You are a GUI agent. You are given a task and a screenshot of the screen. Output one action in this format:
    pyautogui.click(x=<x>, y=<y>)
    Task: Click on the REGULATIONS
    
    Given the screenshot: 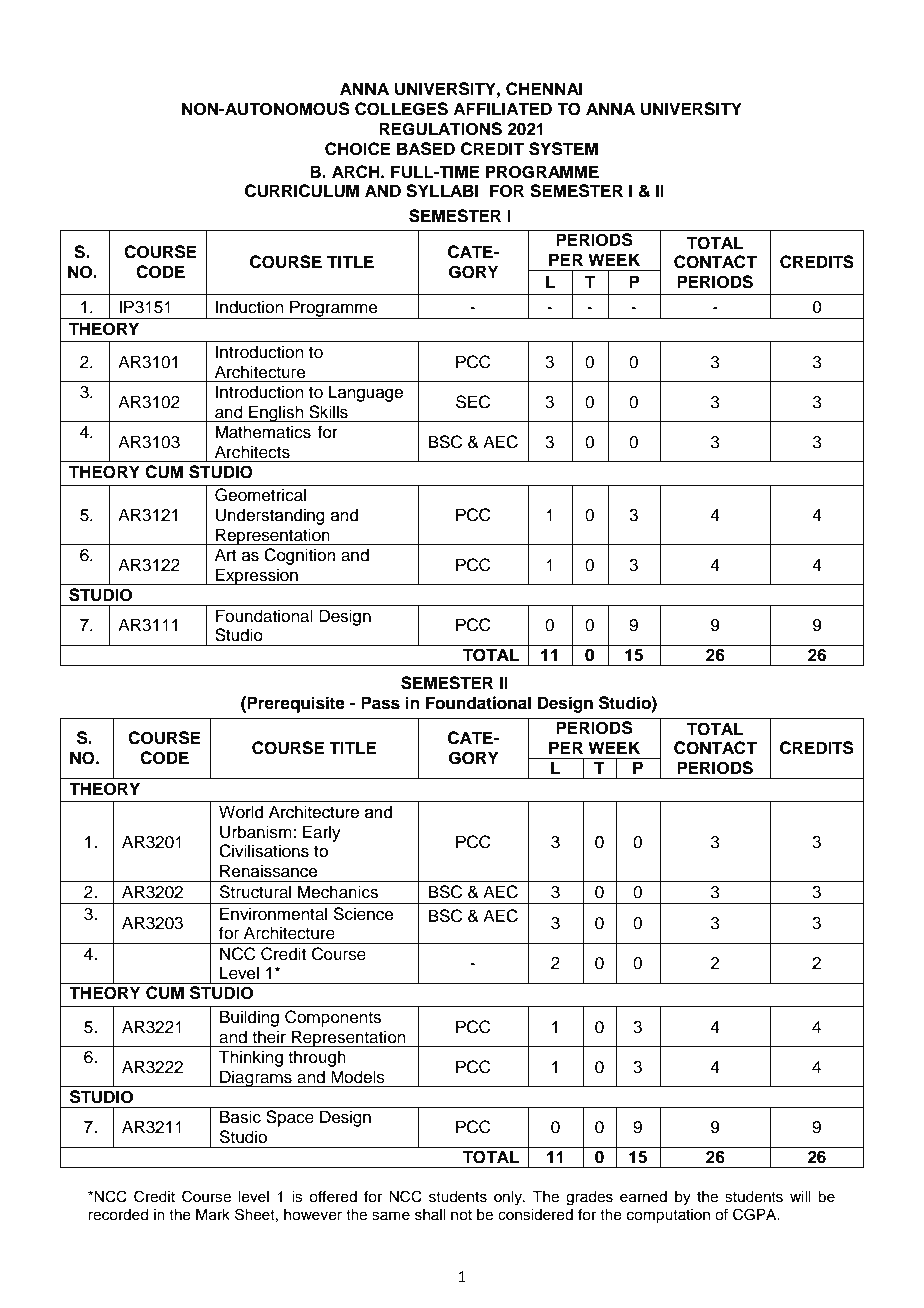 What is the action you would take?
    pyautogui.click(x=440, y=129)
